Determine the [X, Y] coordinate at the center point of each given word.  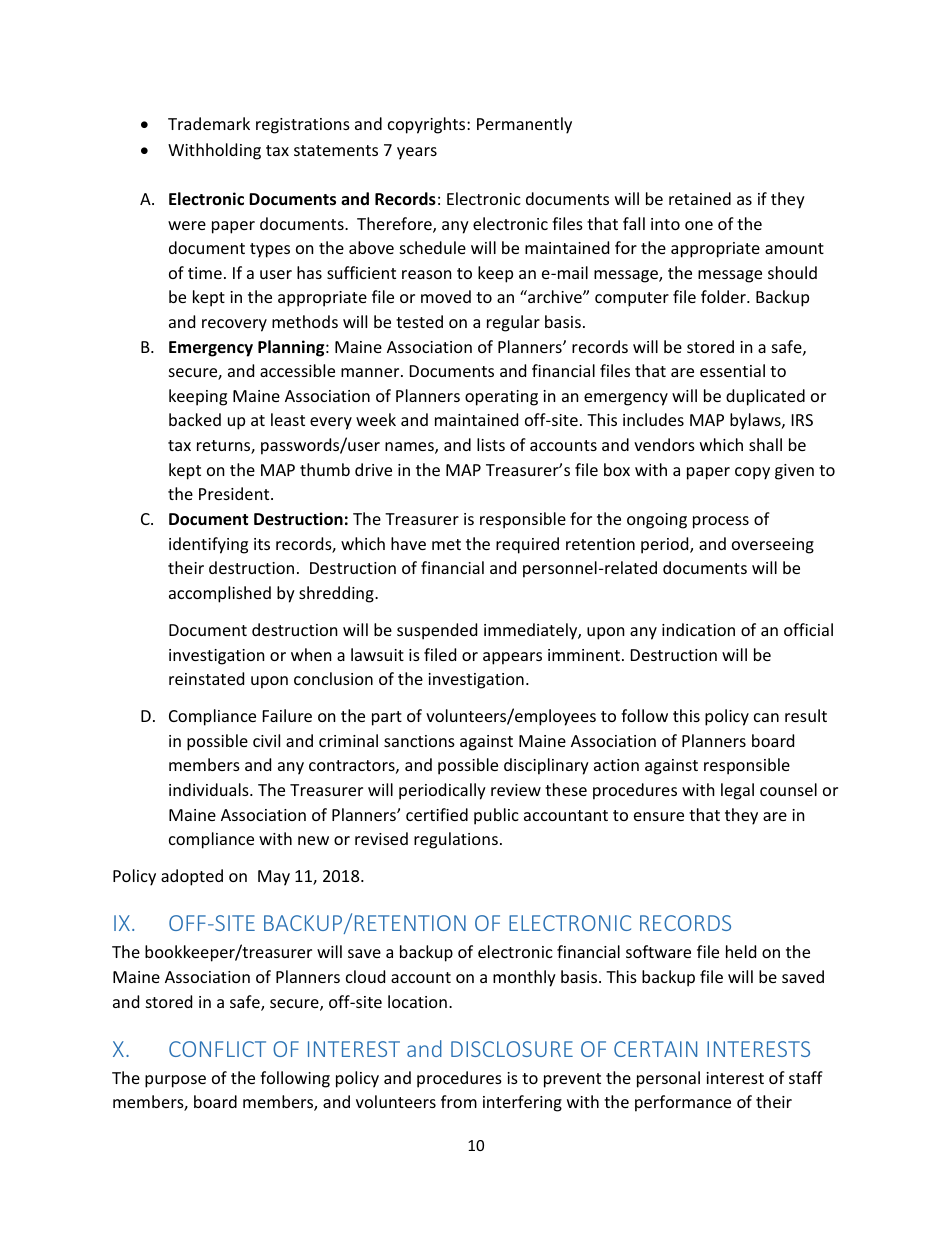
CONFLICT [217, 1049]
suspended [437, 631]
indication [698, 629]
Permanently [524, 125]
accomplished [220, 594]
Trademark [209, 123]
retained [700, 198]
